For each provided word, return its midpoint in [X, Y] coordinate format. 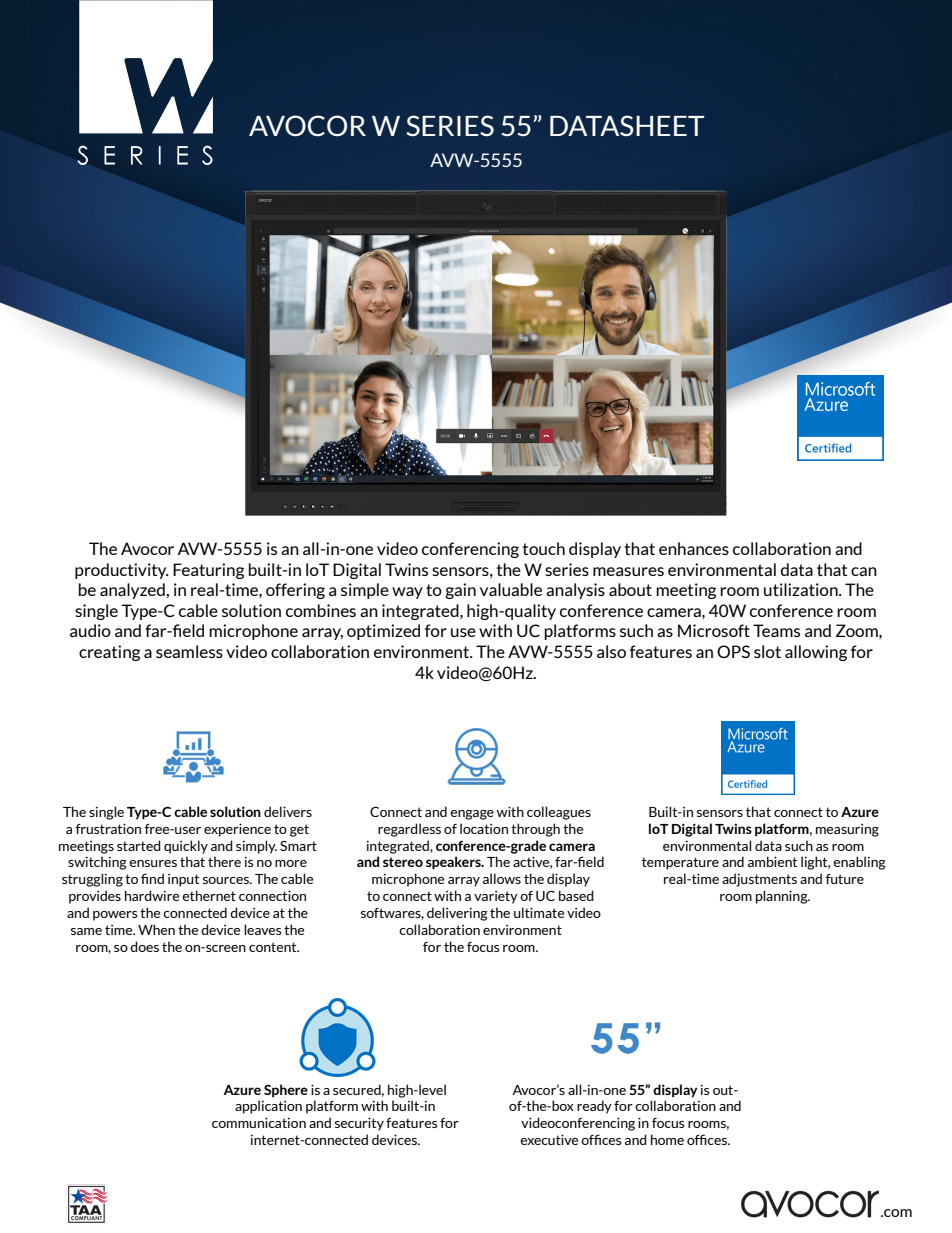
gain [460, 591]
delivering [457, 914]
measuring [847, 830]
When [156, 929]
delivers [288, 811]
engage [472, 815]
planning [783, 897]
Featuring [208, 571]
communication [259, 1122]
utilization [802, 589]
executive [549, 1139]
